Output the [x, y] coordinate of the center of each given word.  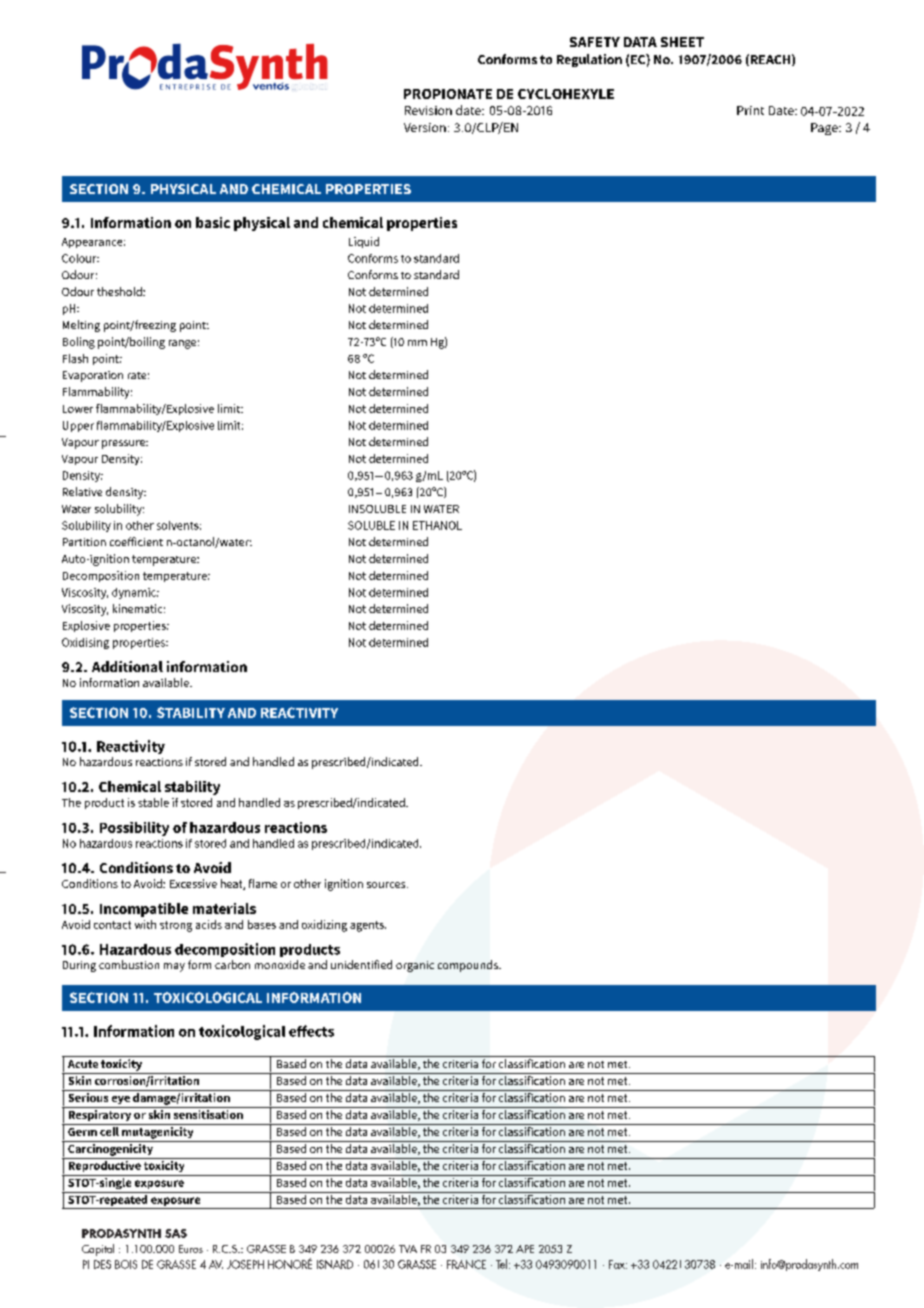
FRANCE [466, 1264]
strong [176, 926]
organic [415, 966]
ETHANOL [437, 525]
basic [213, 222]
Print [750, 110]
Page [825, 129]
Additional [127, 666]
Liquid [364, 242]
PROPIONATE [448, 94]
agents [368, 926]
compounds [469, 966]
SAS [176, 1233]
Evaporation [93, 376]
